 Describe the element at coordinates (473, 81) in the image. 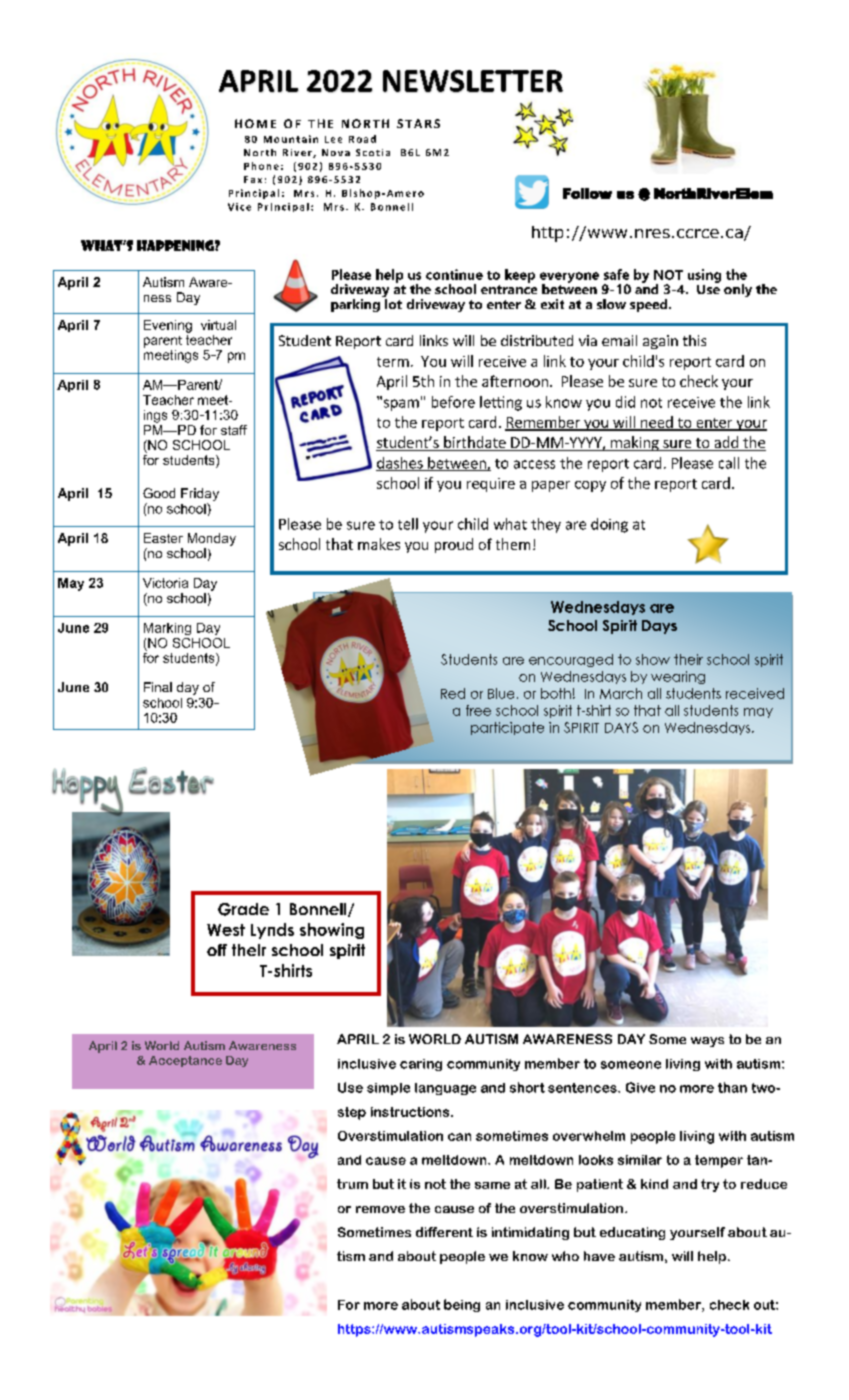

I see `NEWSLETTER` at that location.
